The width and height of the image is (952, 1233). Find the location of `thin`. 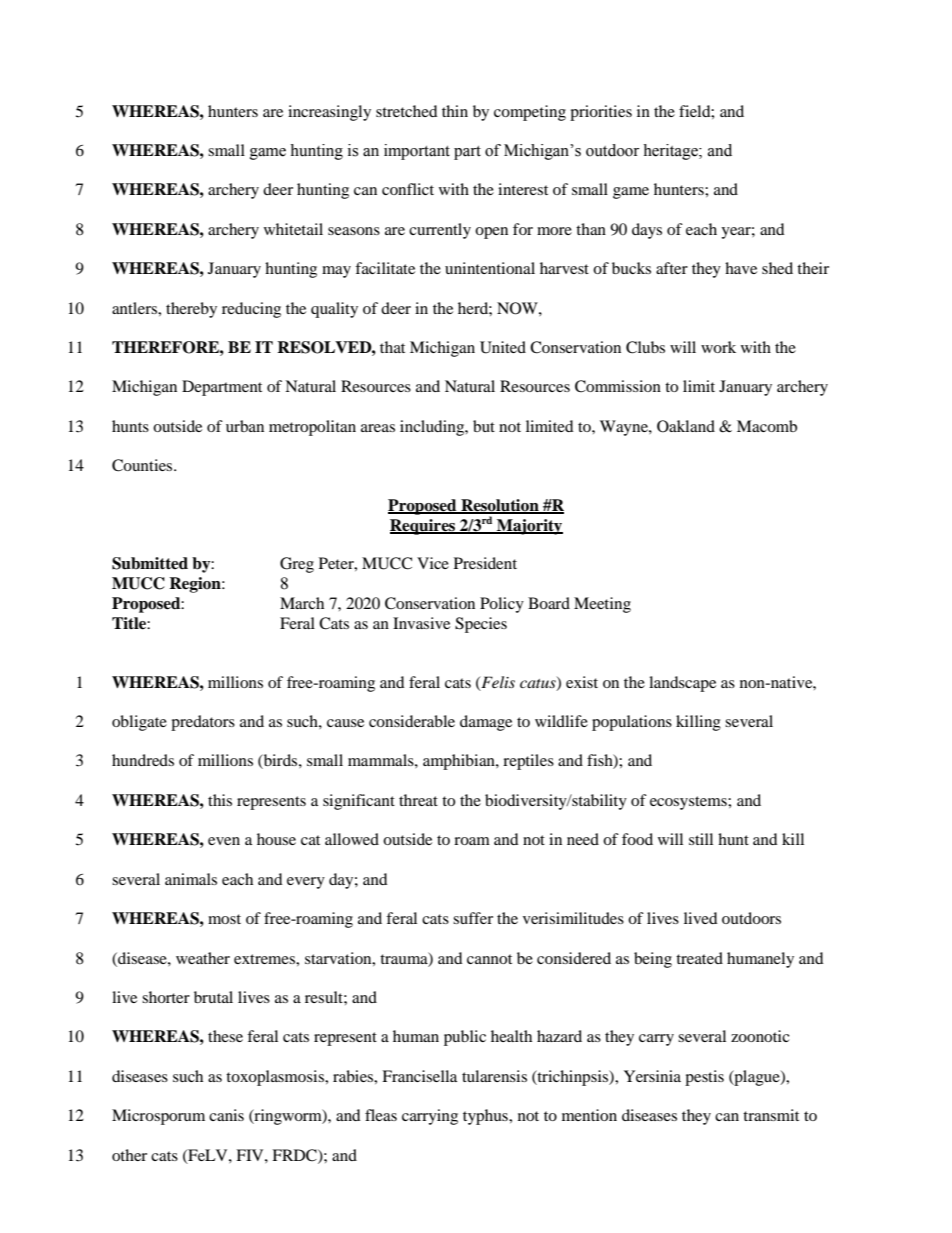

thin is located at coordinates (455, 111).
